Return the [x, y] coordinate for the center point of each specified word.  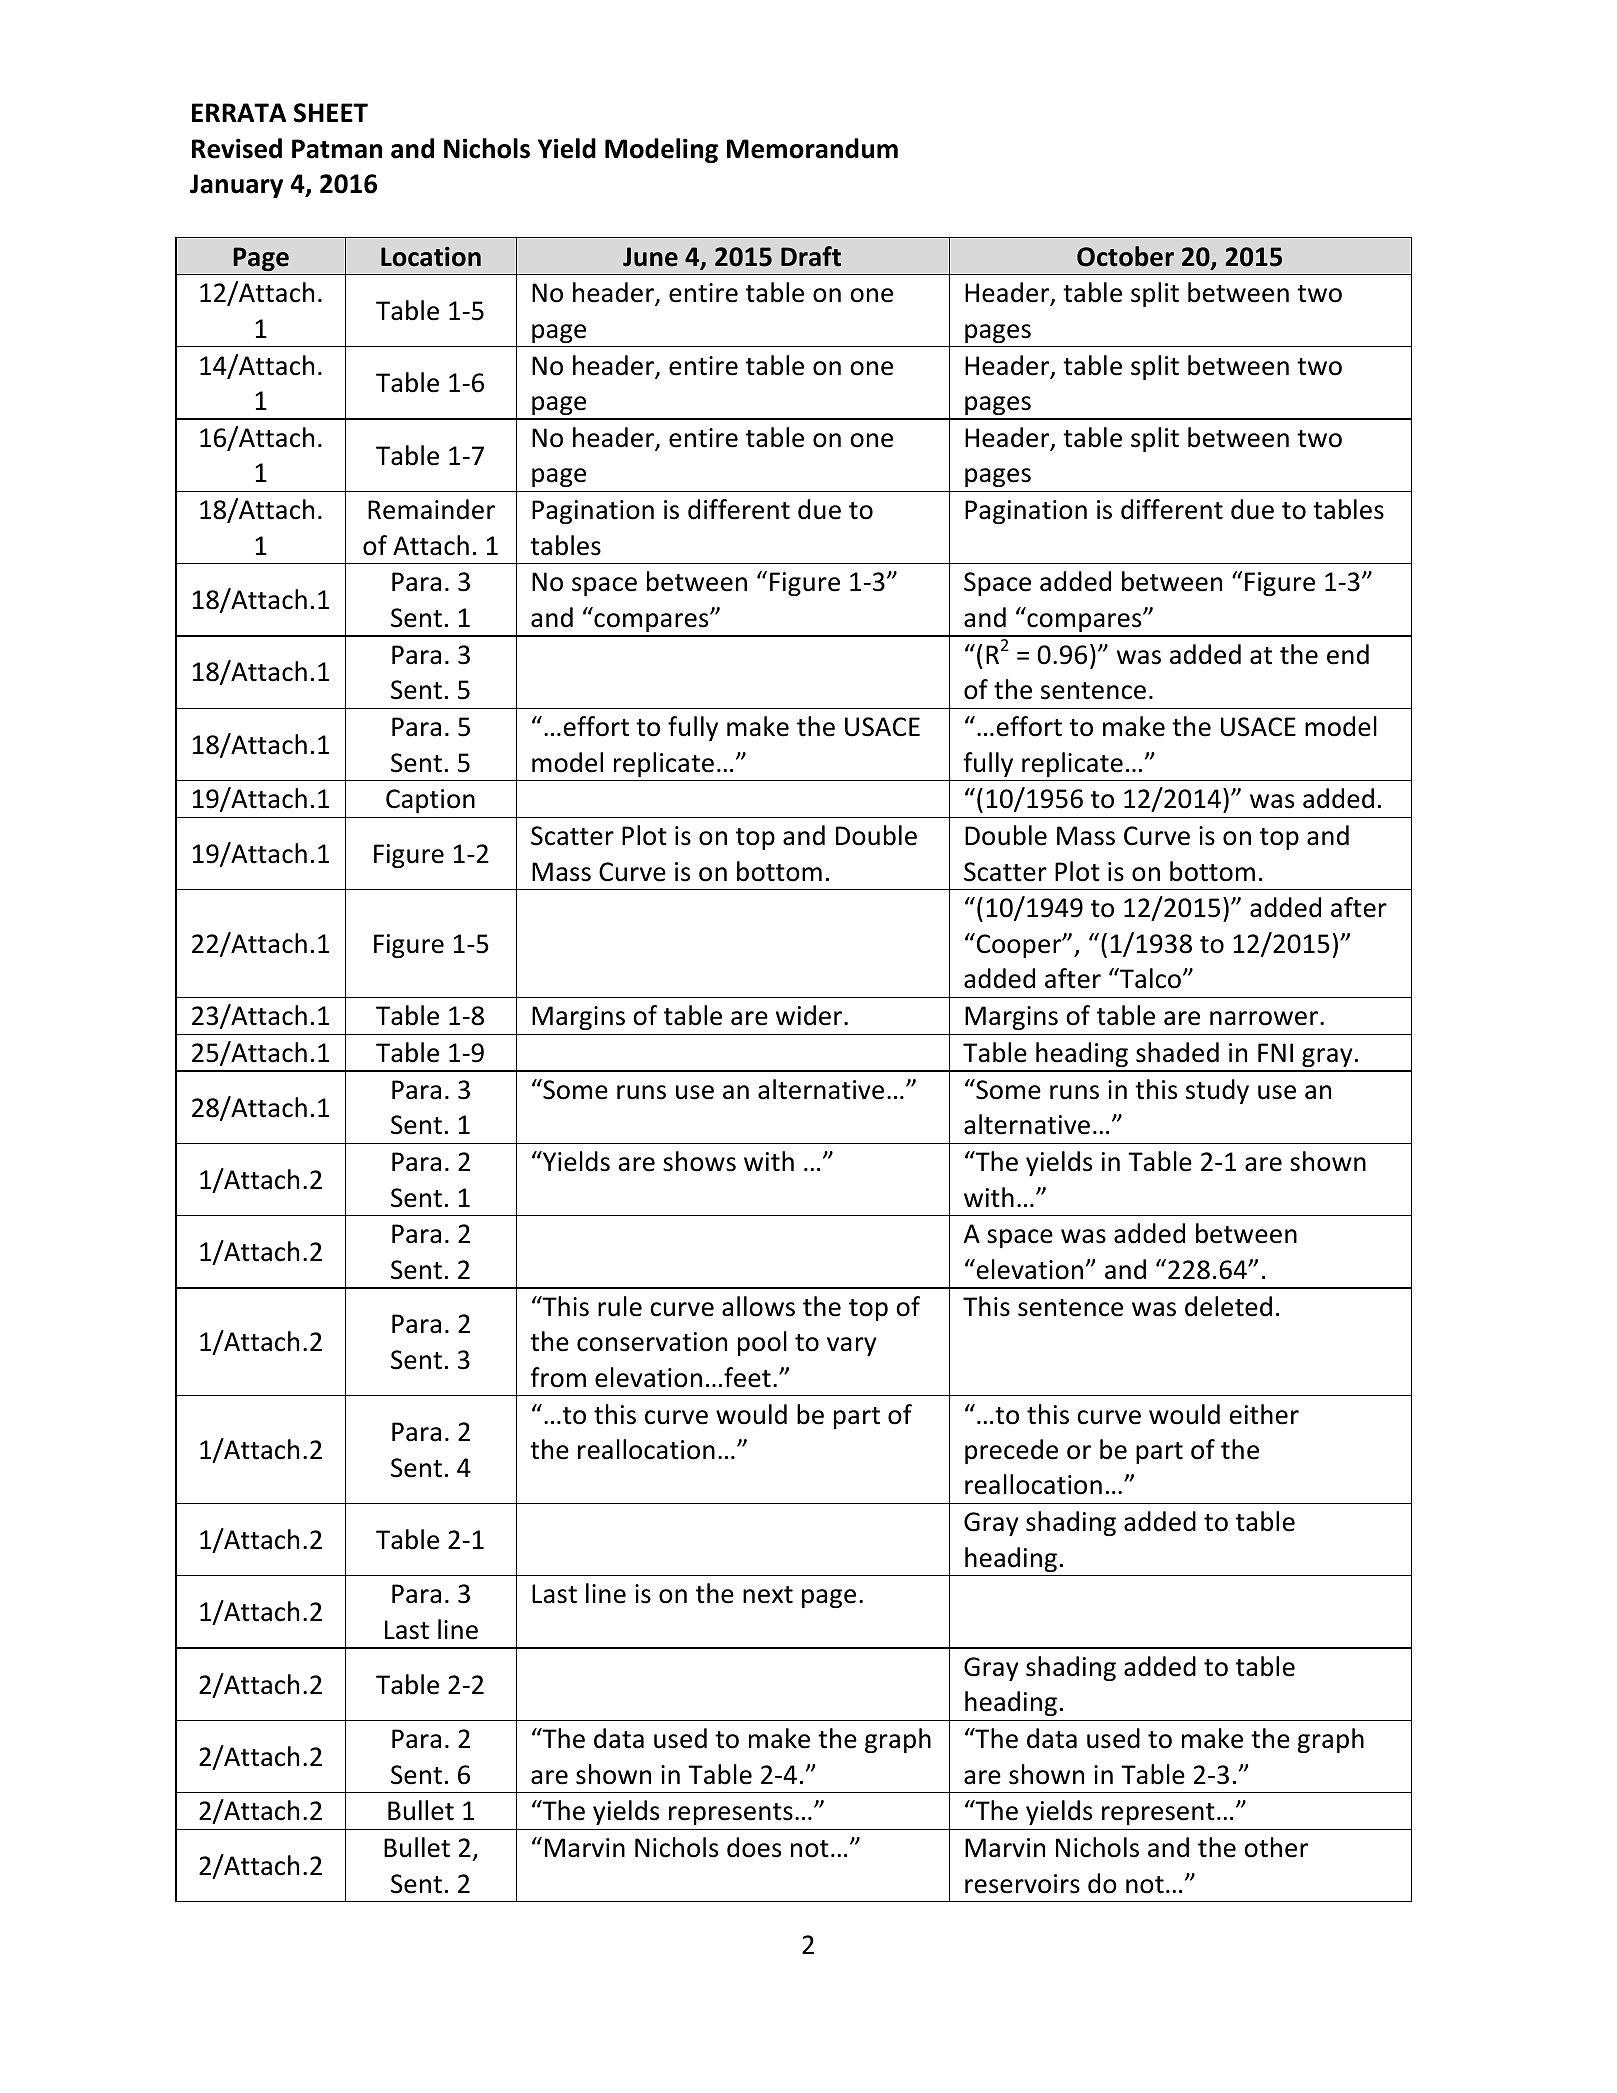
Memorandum [812, 148]
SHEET [331, 113]
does [754, 1847]
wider [810, 1015]
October [1125, 256]
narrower [1264, 1018]
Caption [430, 801]
